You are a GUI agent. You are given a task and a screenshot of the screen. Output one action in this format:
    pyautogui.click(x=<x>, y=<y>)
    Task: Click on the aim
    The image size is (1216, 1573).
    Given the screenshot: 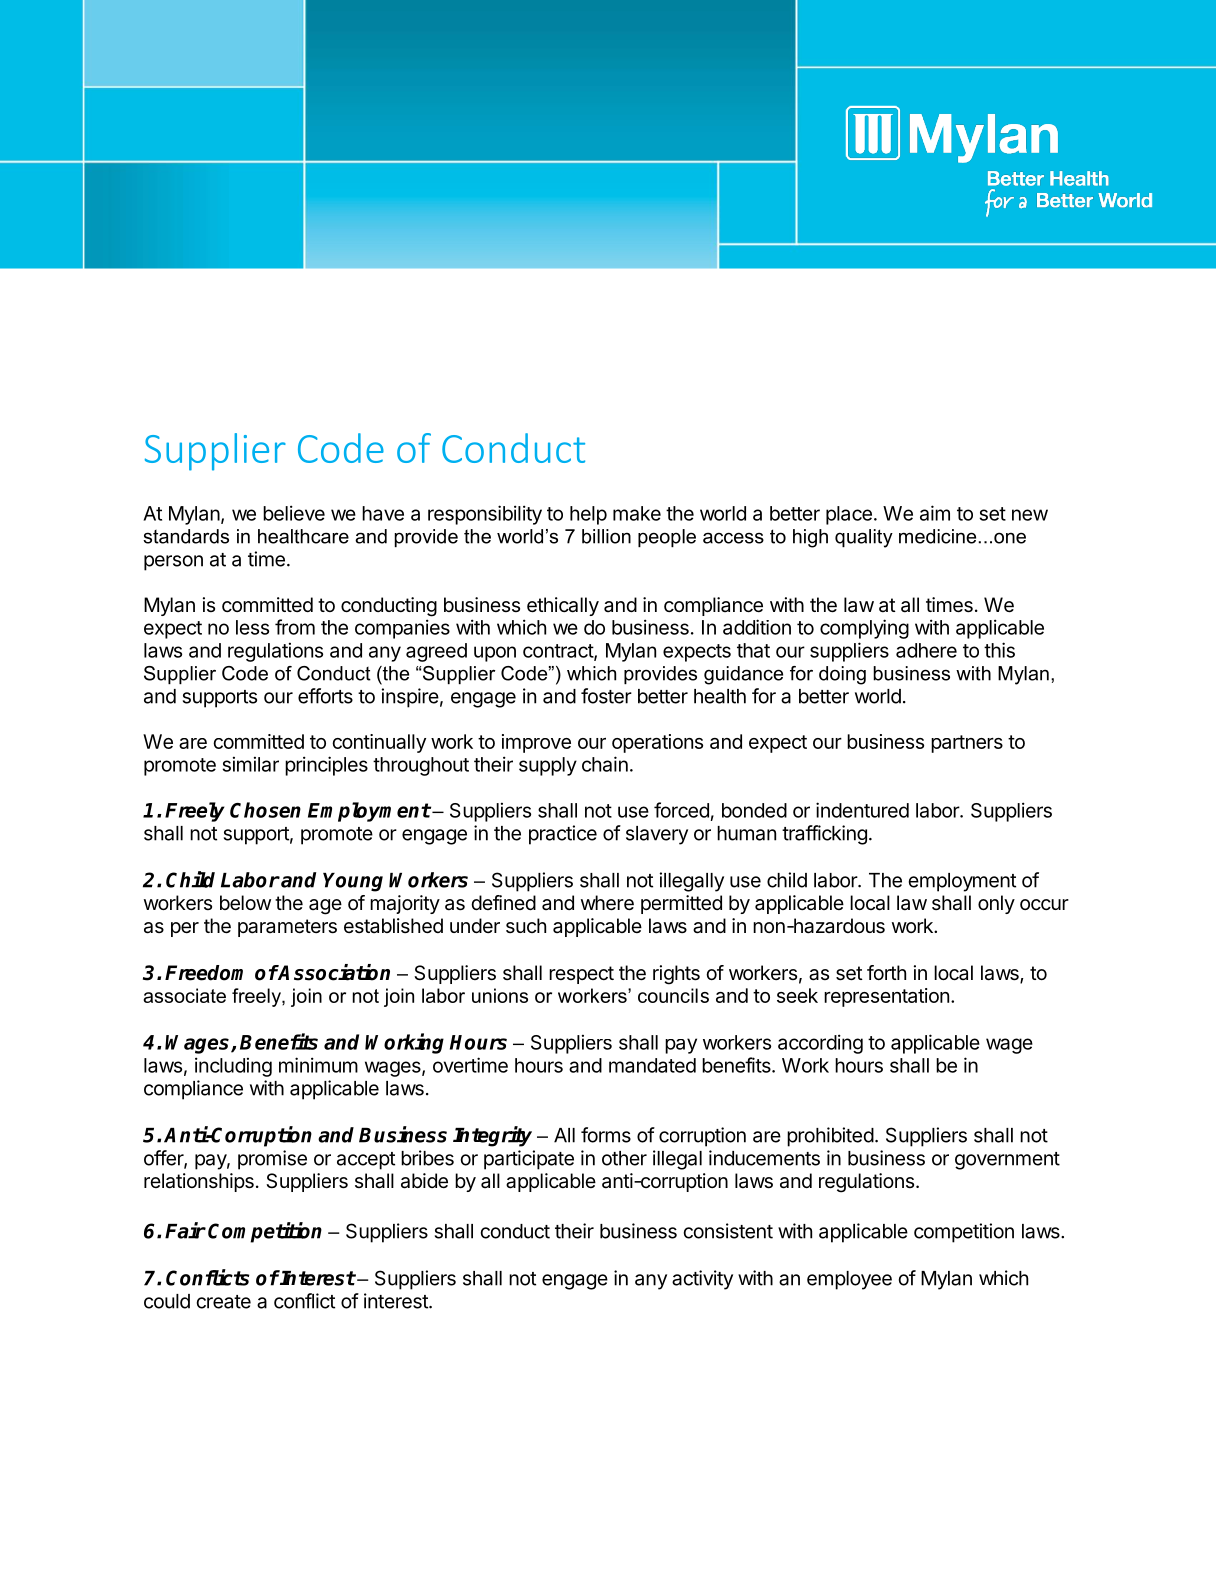 What is the action you would take?
    pyautogui.click(x=935, y=513)
